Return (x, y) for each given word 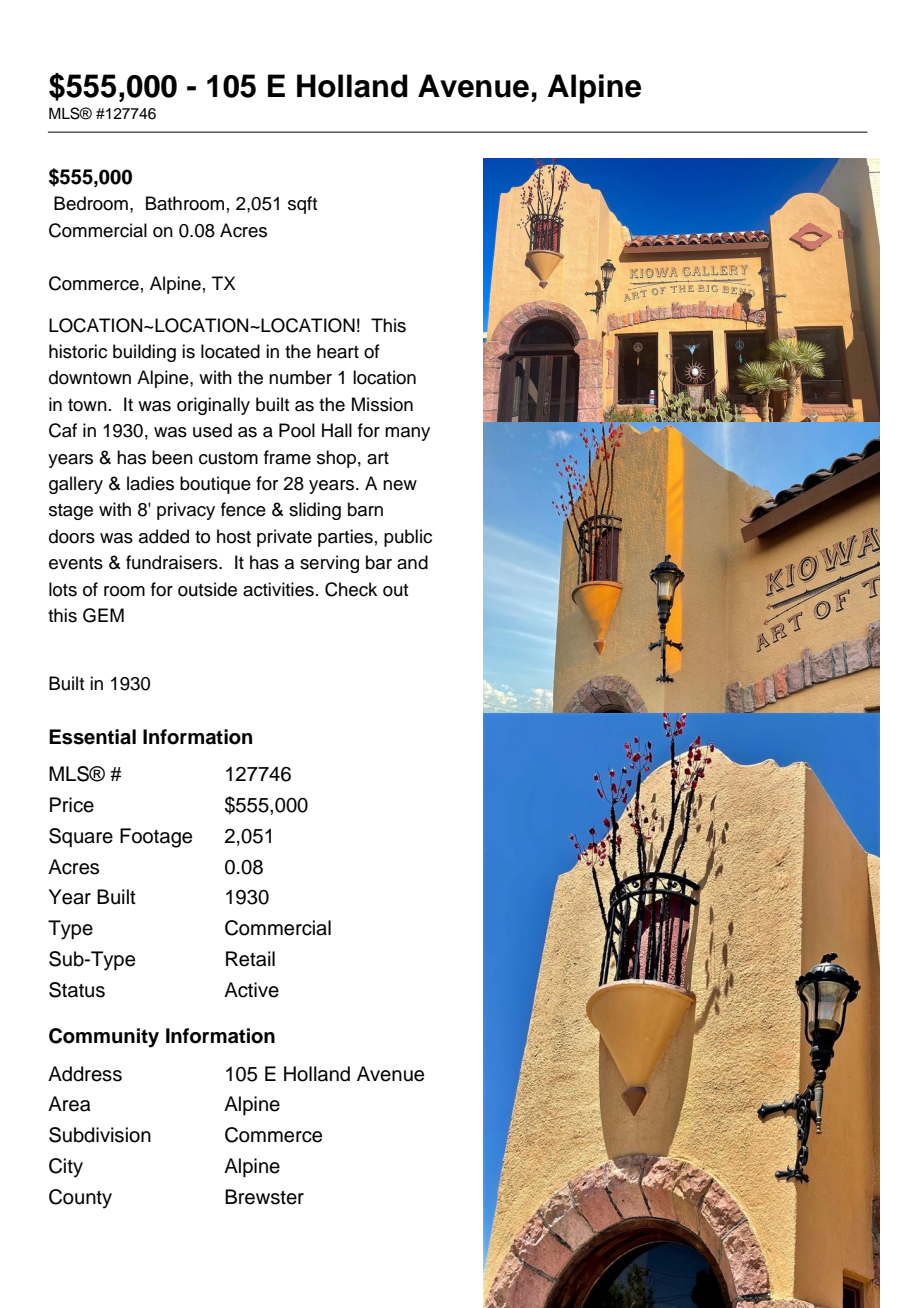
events (76, 563)
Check (351, 589)
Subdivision (100, 1135)
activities (278, 589)
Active (251, 990)
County (80, 1199)
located (230, 351)
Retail (250, 959)
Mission (382, 404)
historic (78, 351)
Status (77, 990)
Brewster (264, 1197)
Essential (92, 737)
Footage (156, 838)
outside (207, 589)
